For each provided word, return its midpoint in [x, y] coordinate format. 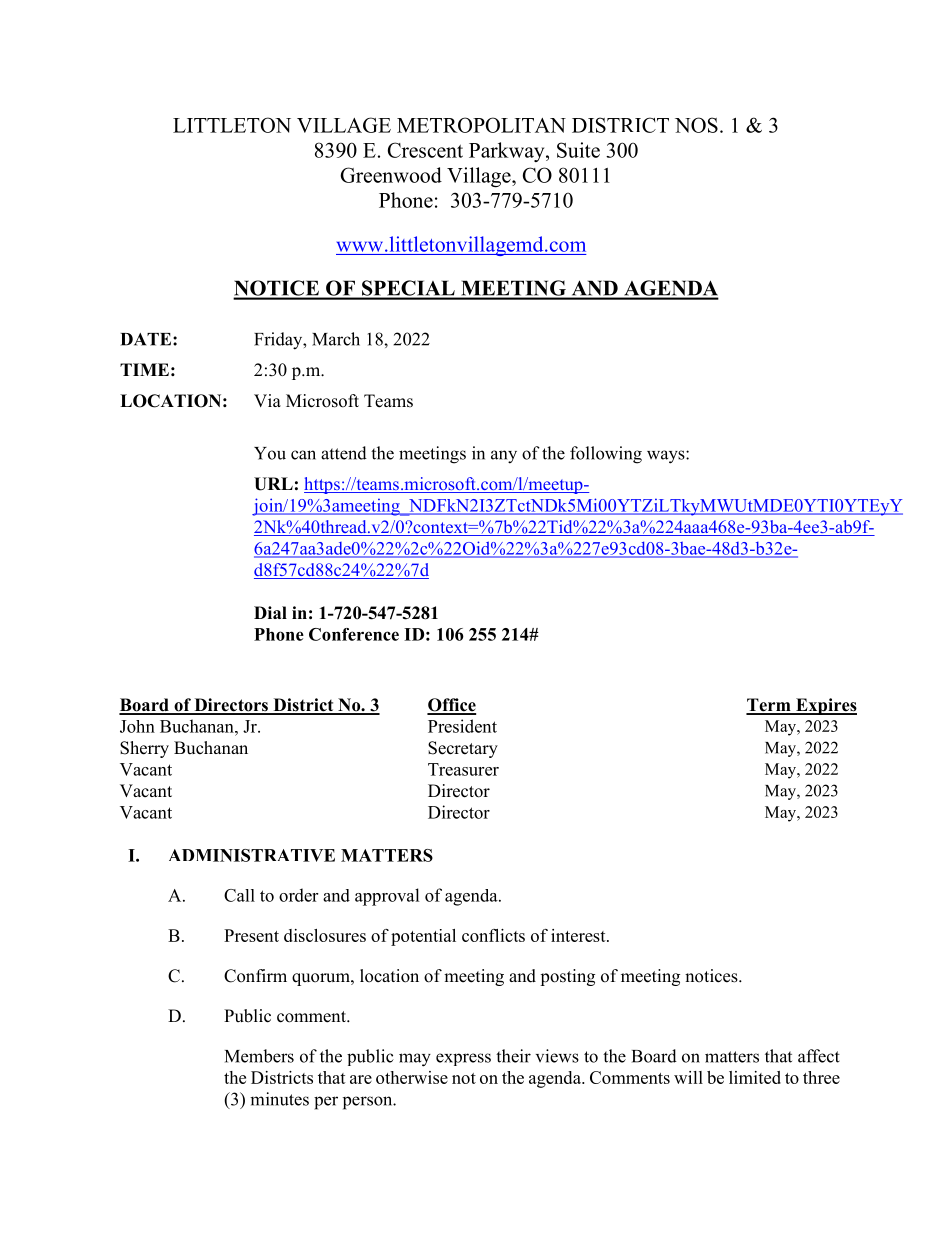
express [463, 1059]
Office [451, 706]
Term [769, 706]
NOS [696, 125]
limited [755, 1077]
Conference [354, 634]
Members [259, 1056]
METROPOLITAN [481, 125]
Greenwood [391, 175]
